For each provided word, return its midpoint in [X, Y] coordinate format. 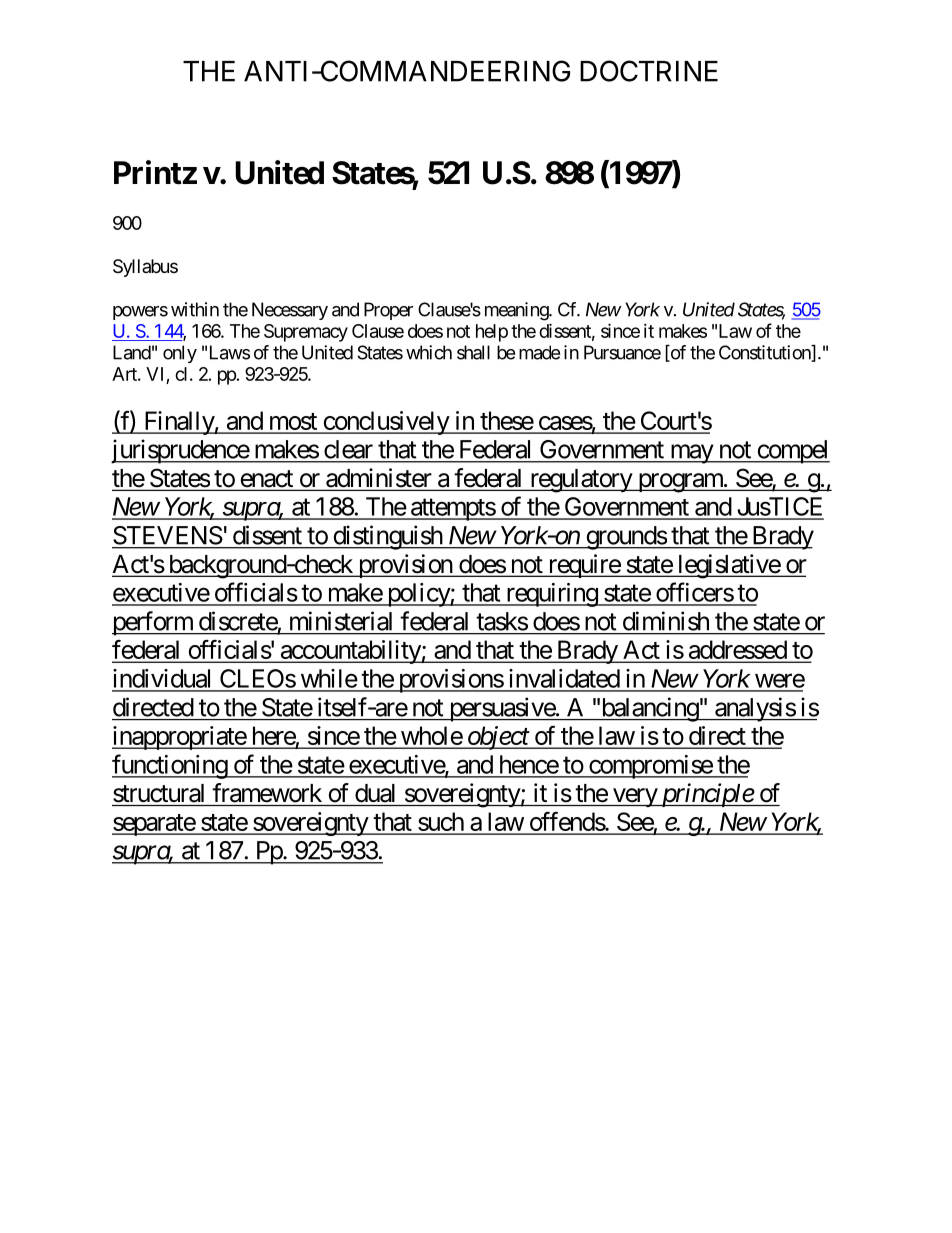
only [180, 354]
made [539, 352]
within [195, 309]
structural [158, 793]
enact [266, 480]
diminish [666, 621]
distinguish [387, 537]
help [492, 333]
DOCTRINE [649, 71]
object [498, 738]
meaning [517, 311]
